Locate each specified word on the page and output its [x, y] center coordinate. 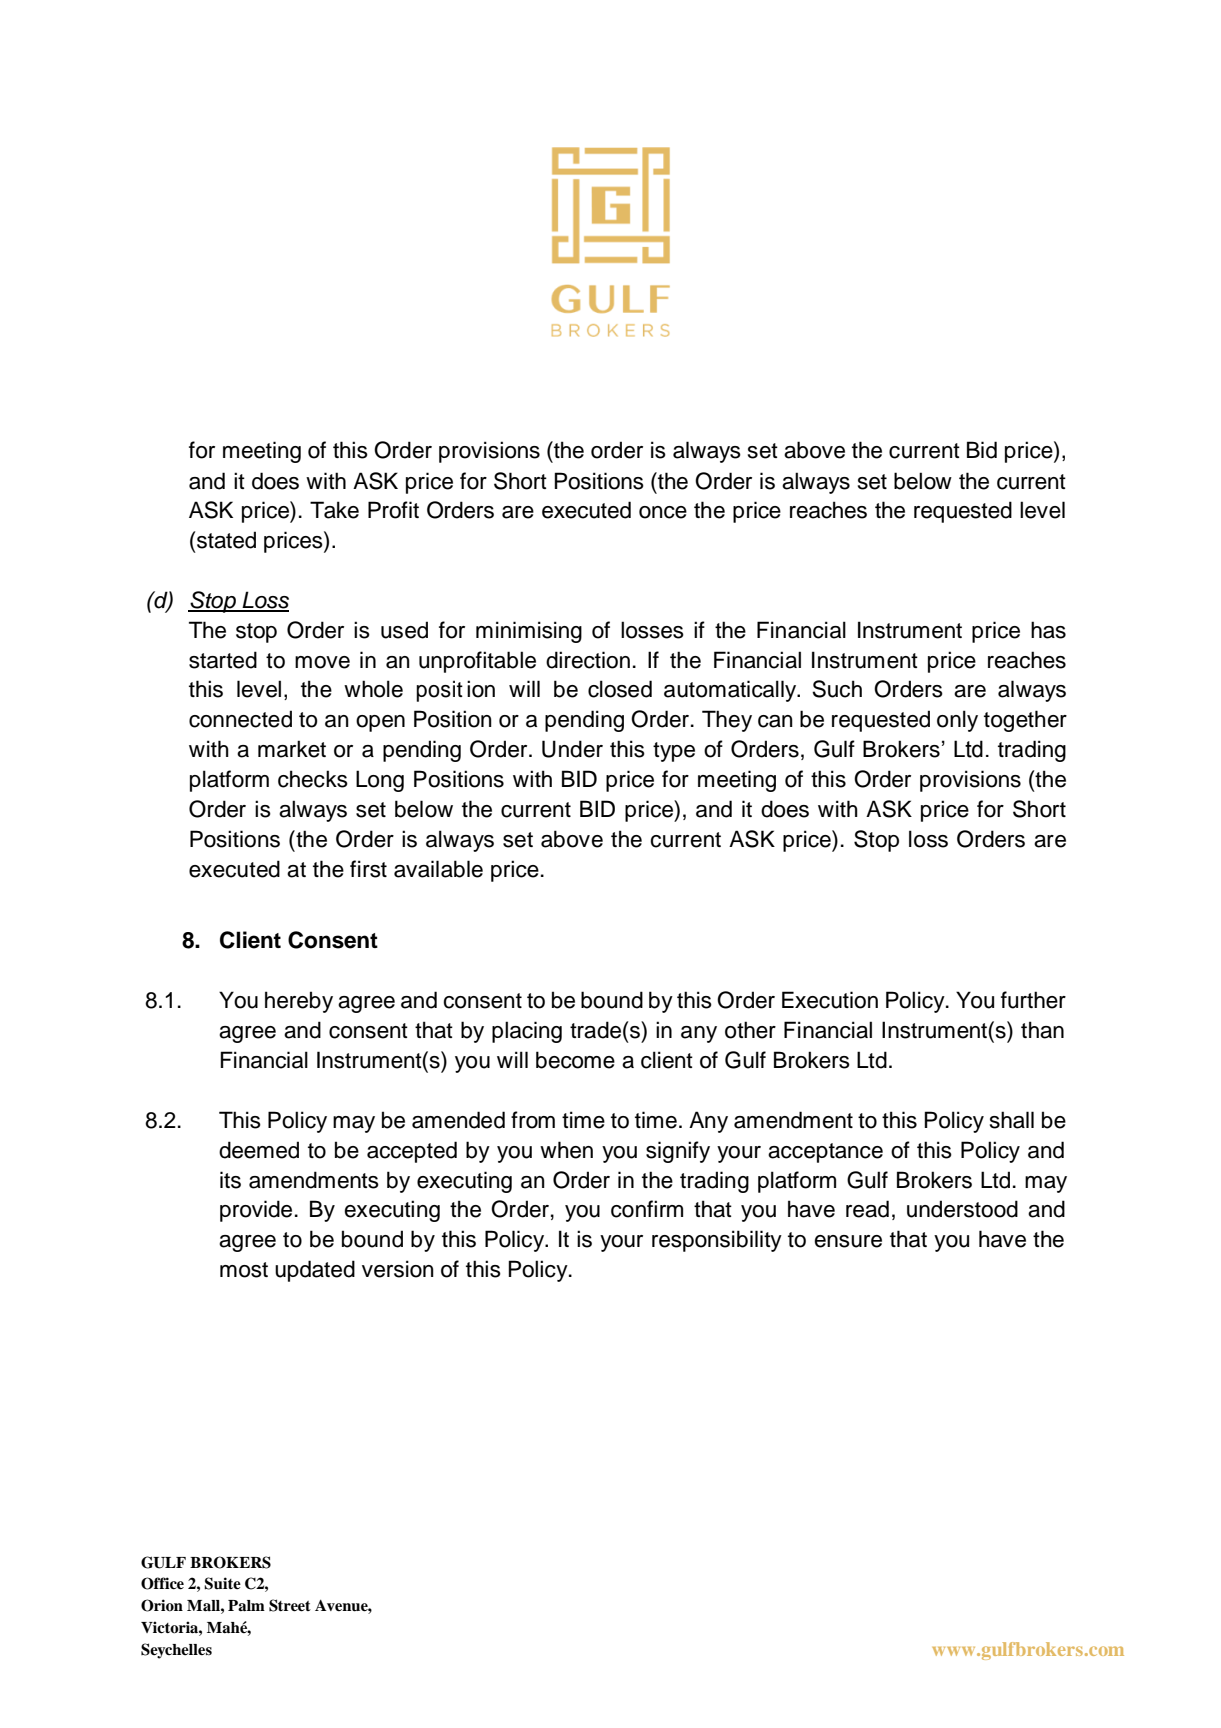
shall [1012, 1120]
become [575, 1060]
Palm [246, 1606]
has [1048, 630]
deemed [259, 1150]
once [663, 512]
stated [226, 540]
